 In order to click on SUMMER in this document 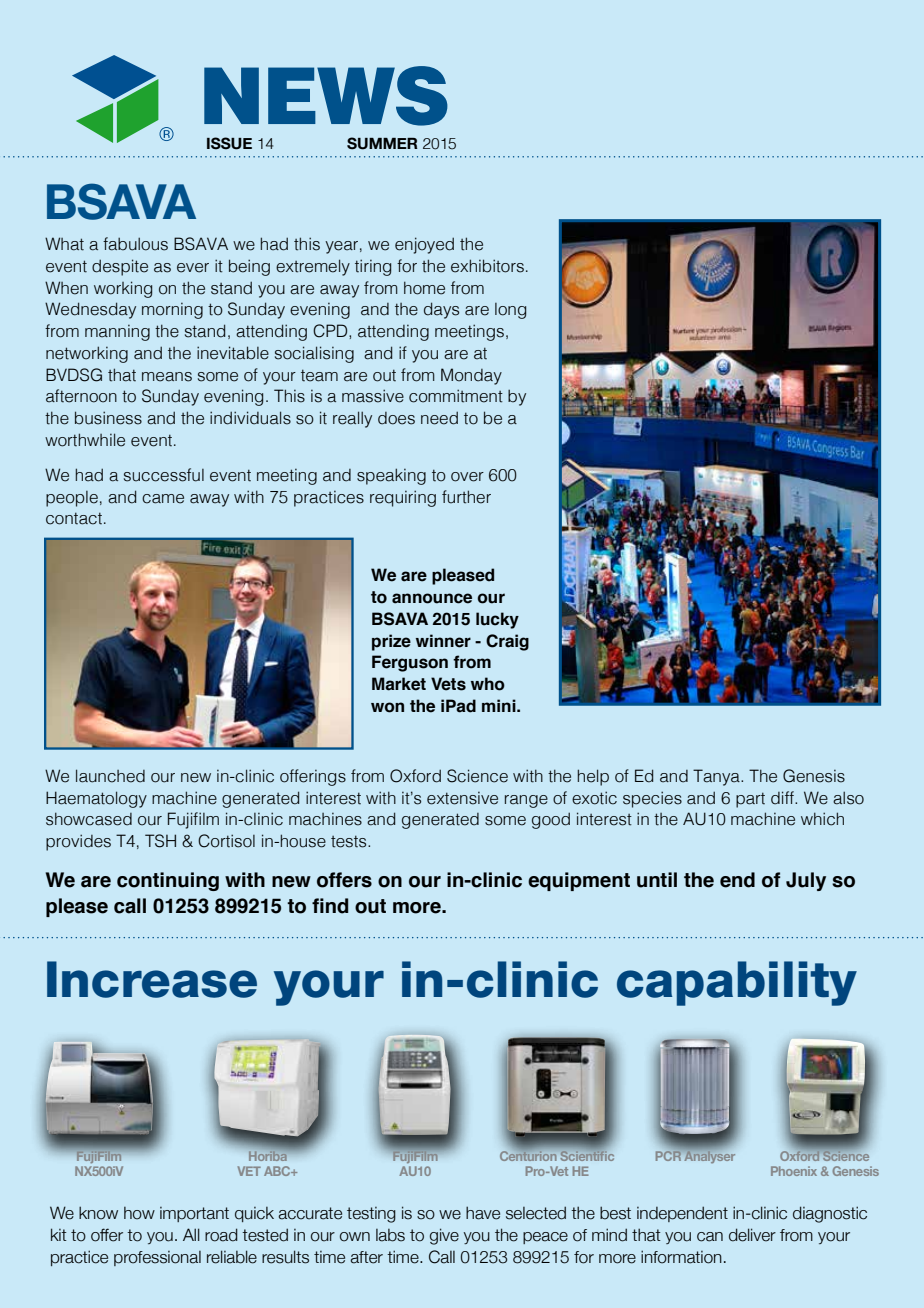, I will do `click(382, 143)`.
